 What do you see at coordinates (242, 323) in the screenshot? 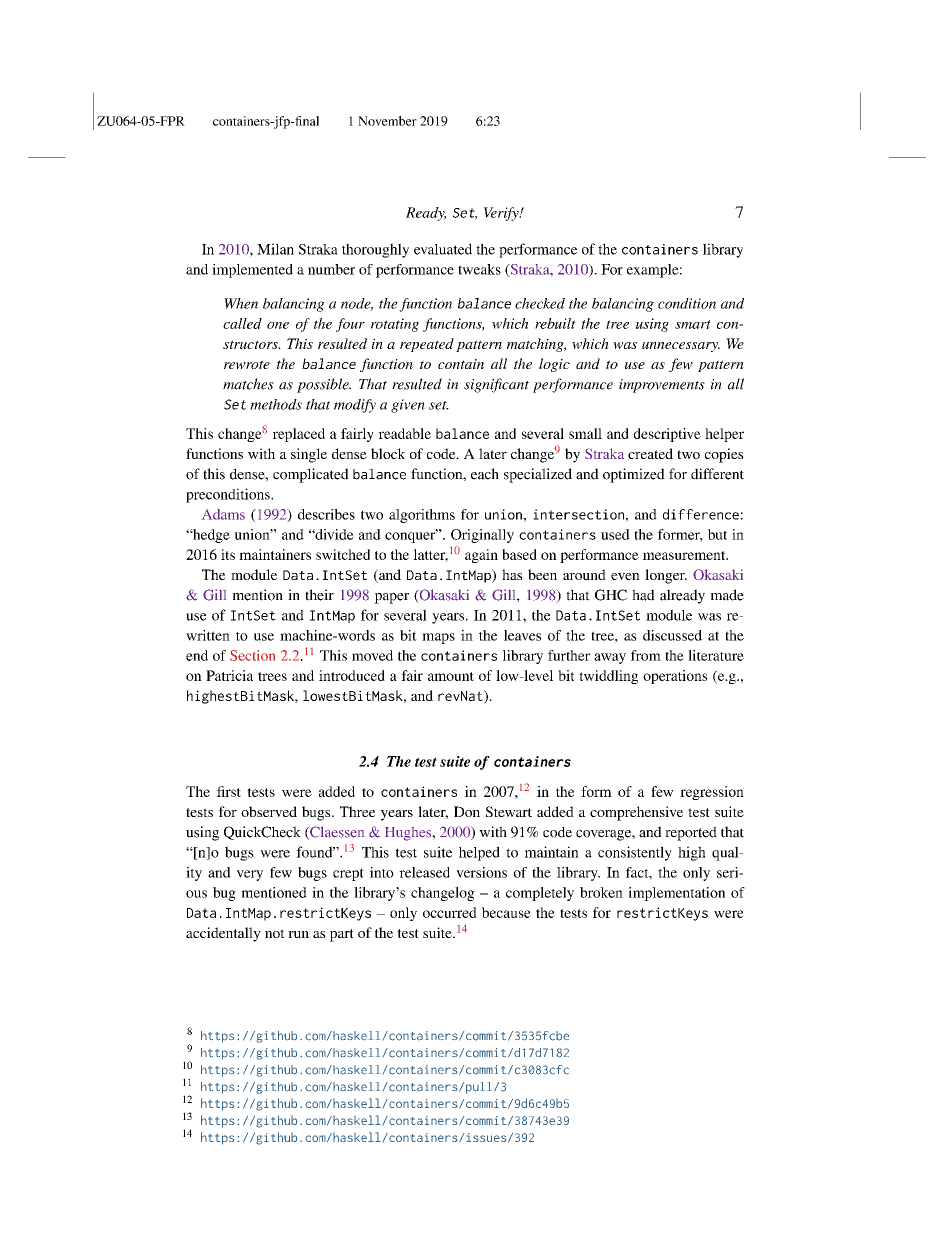
I see `called` at bounding box center [242, 323].
